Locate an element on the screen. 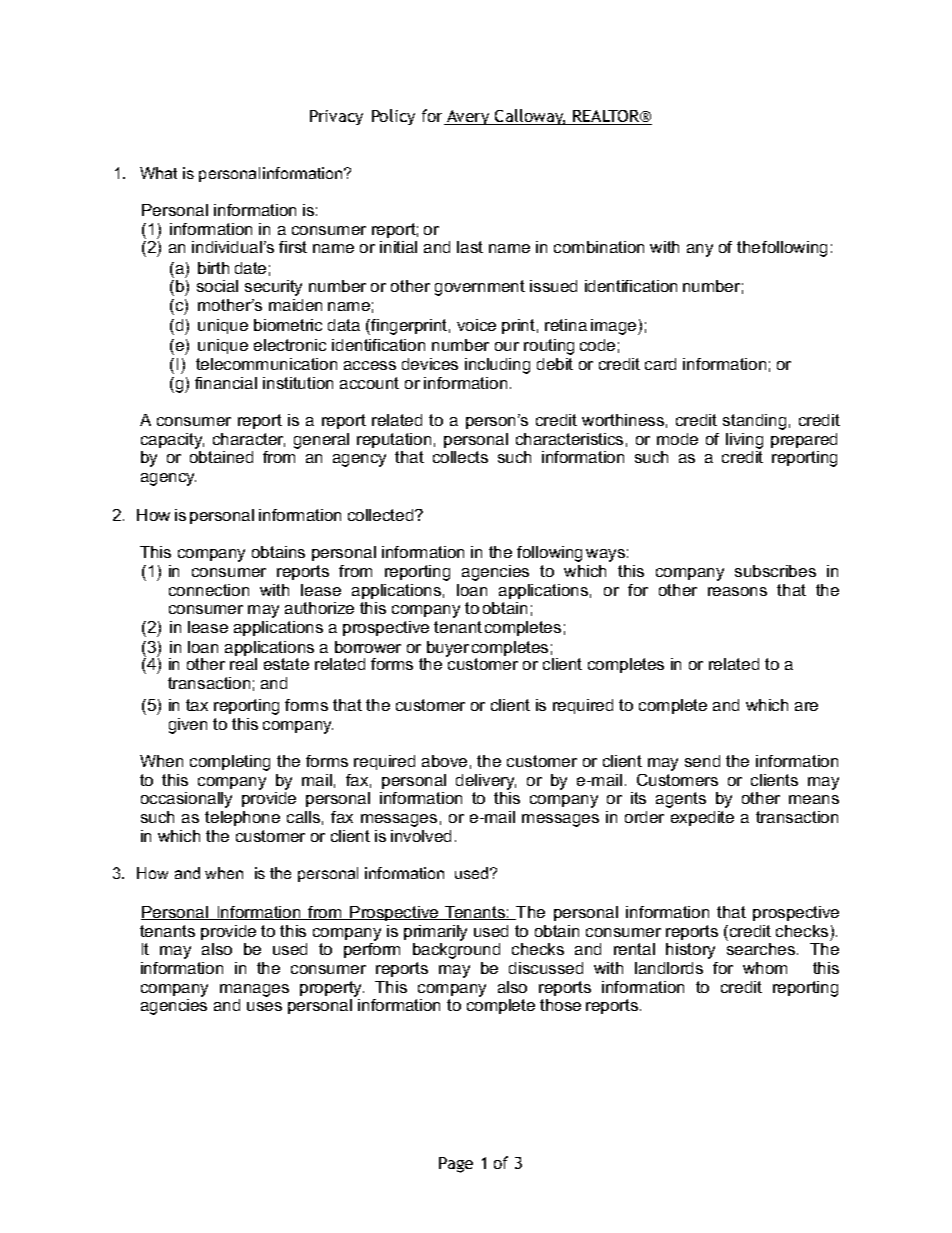 The height and width of the screenshot is (1233, 952). estate is located at coordinates (286, 664).
